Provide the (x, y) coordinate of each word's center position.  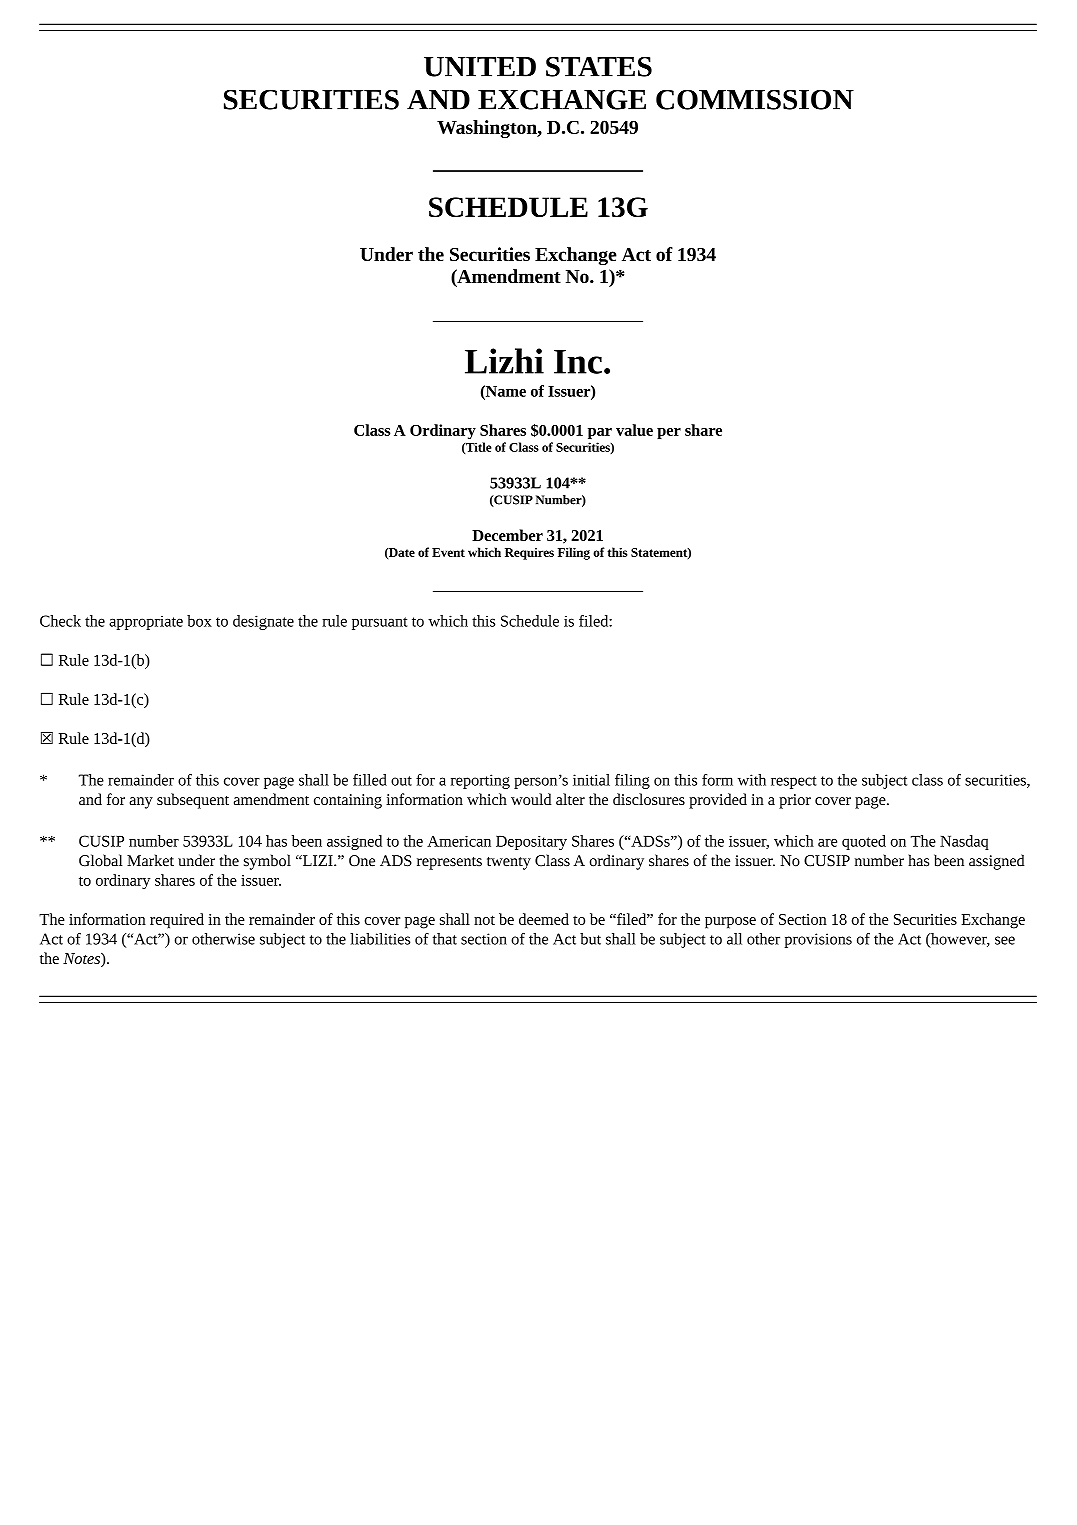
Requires (529, 554)
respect (794, 782)
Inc (578, 362)
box (199, 621)
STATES (599, 67)
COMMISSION (755, 100)
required (177, 921)
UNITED (480, 67)
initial (591, 780)
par (600, 433)
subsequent (193, 801)
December (507, 535)
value (634, 430)
